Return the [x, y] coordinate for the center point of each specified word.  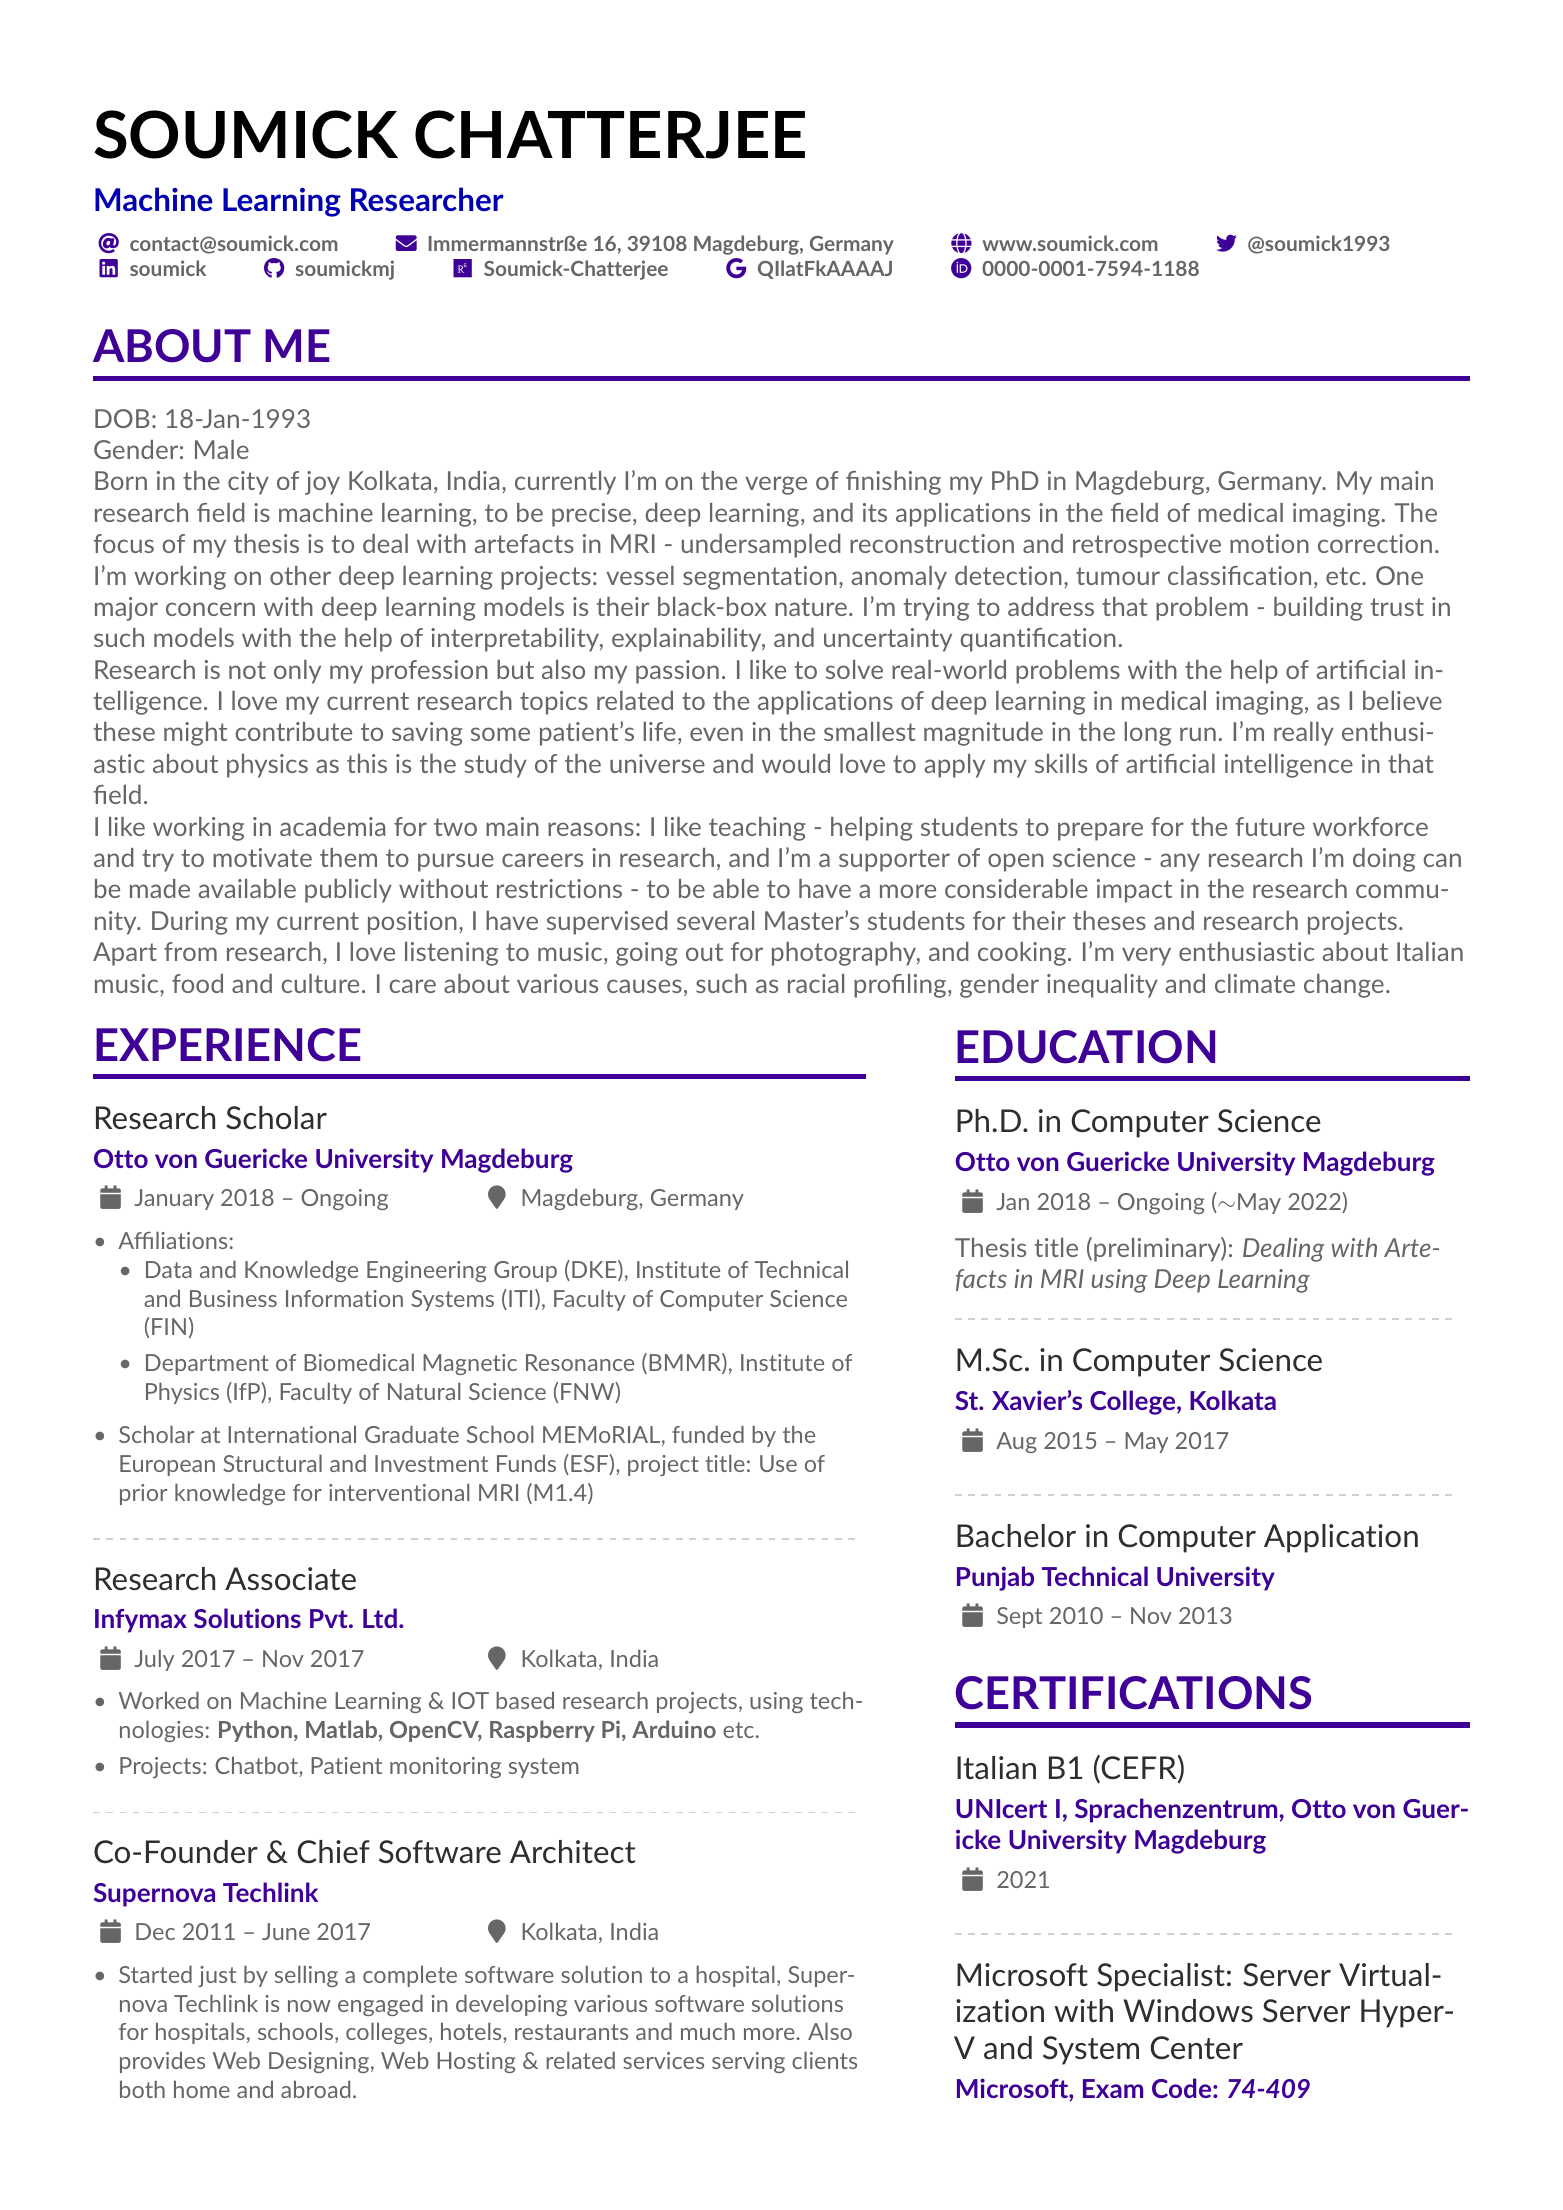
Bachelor [1016, 1535]
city [248, 483]
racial [816, 983]
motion [1269, 543]
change [1344, 986]
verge [776, 485]
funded [708, 1434]
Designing [319, 2062]
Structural [272, 1463]
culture [320, 983]
